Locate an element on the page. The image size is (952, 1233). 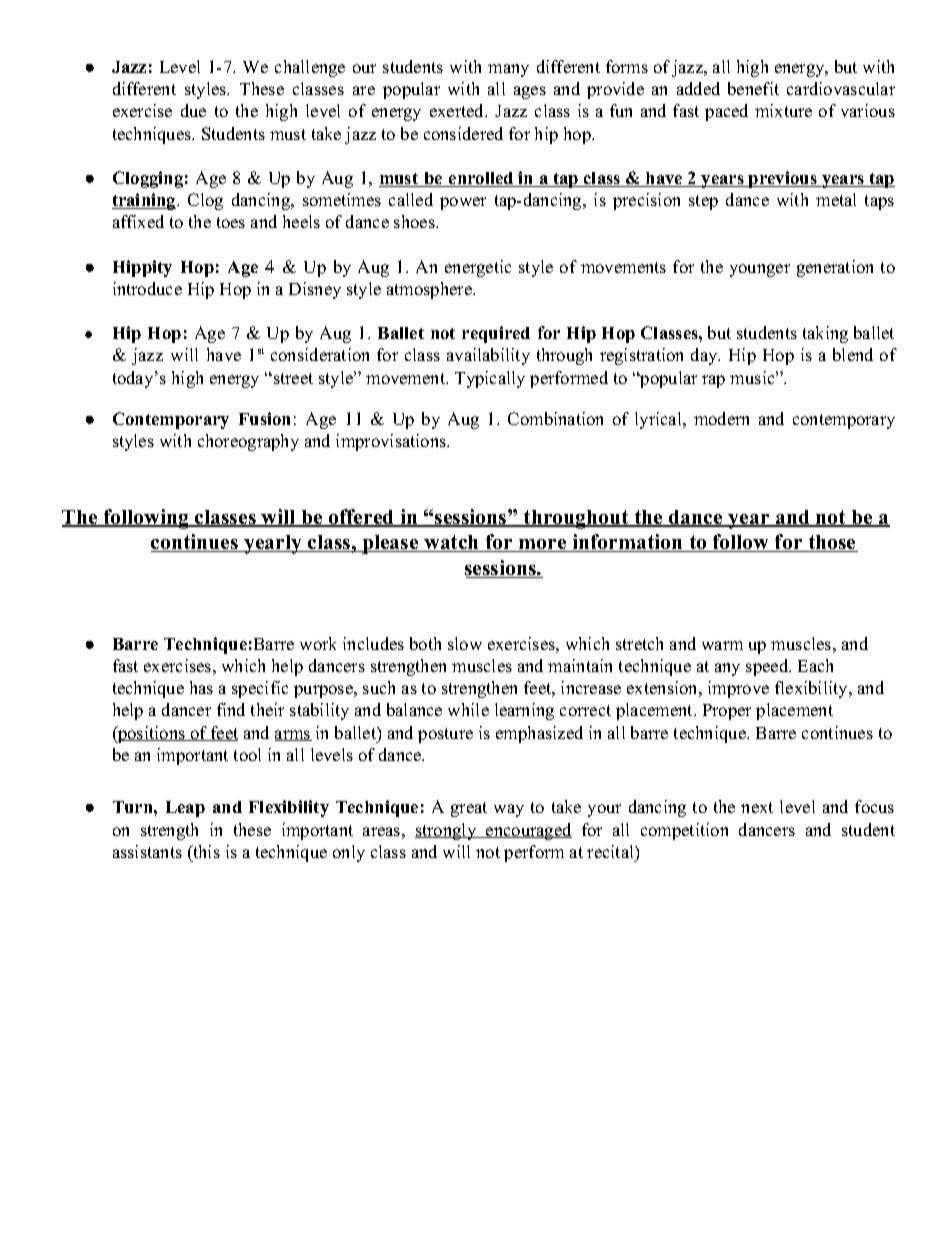
work is located at coordinates (318, 643).
